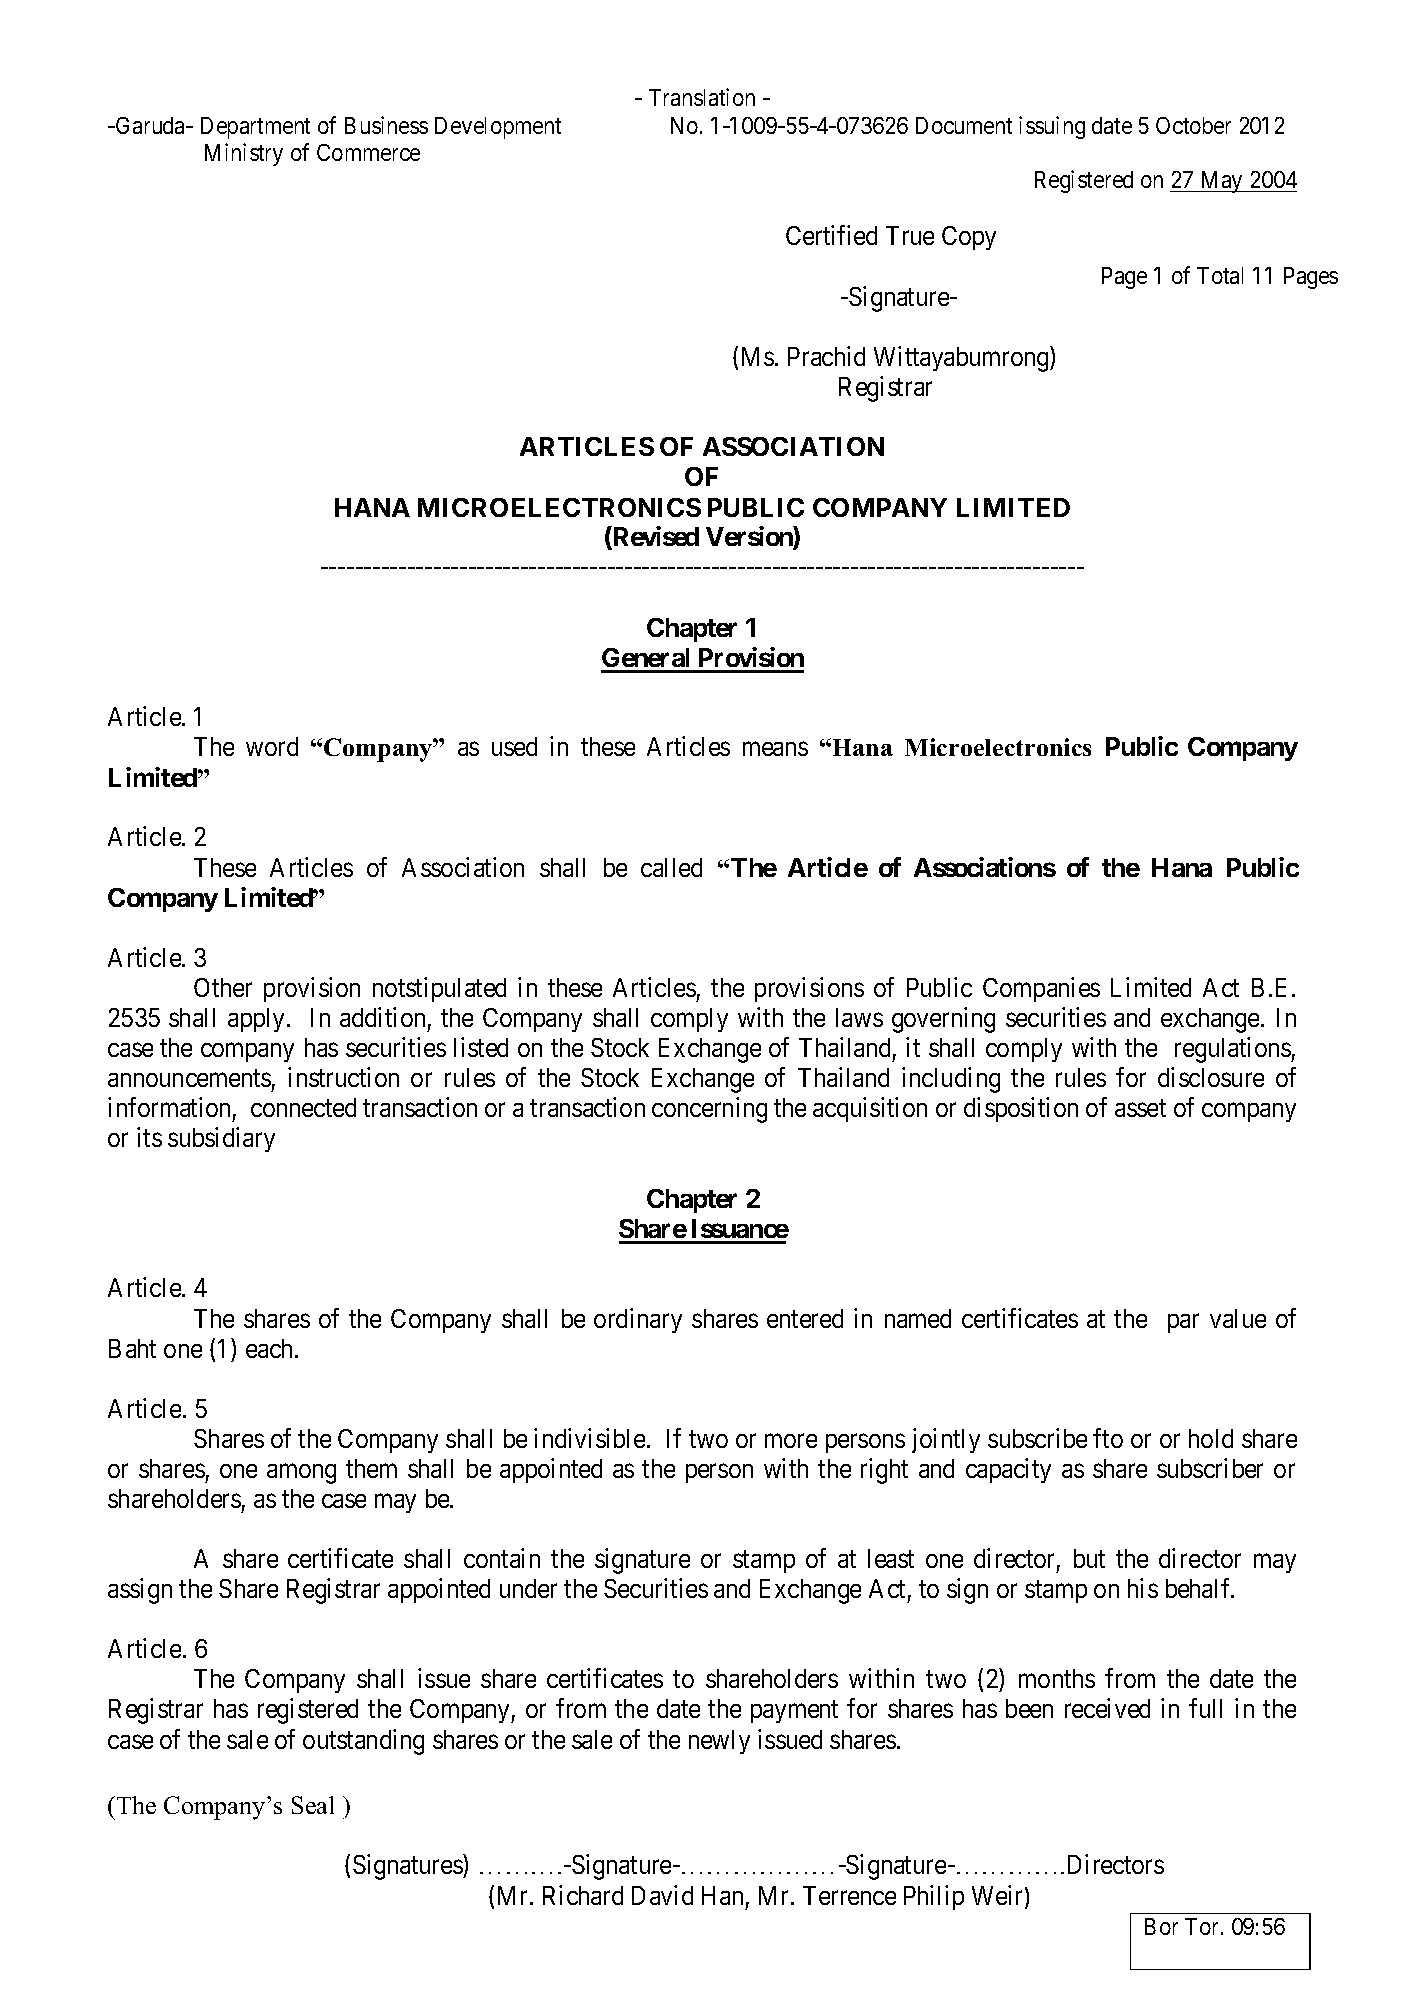  Describe the element at coordinates (1041, 989) in the screenshot. I see `Companies` at that location.
